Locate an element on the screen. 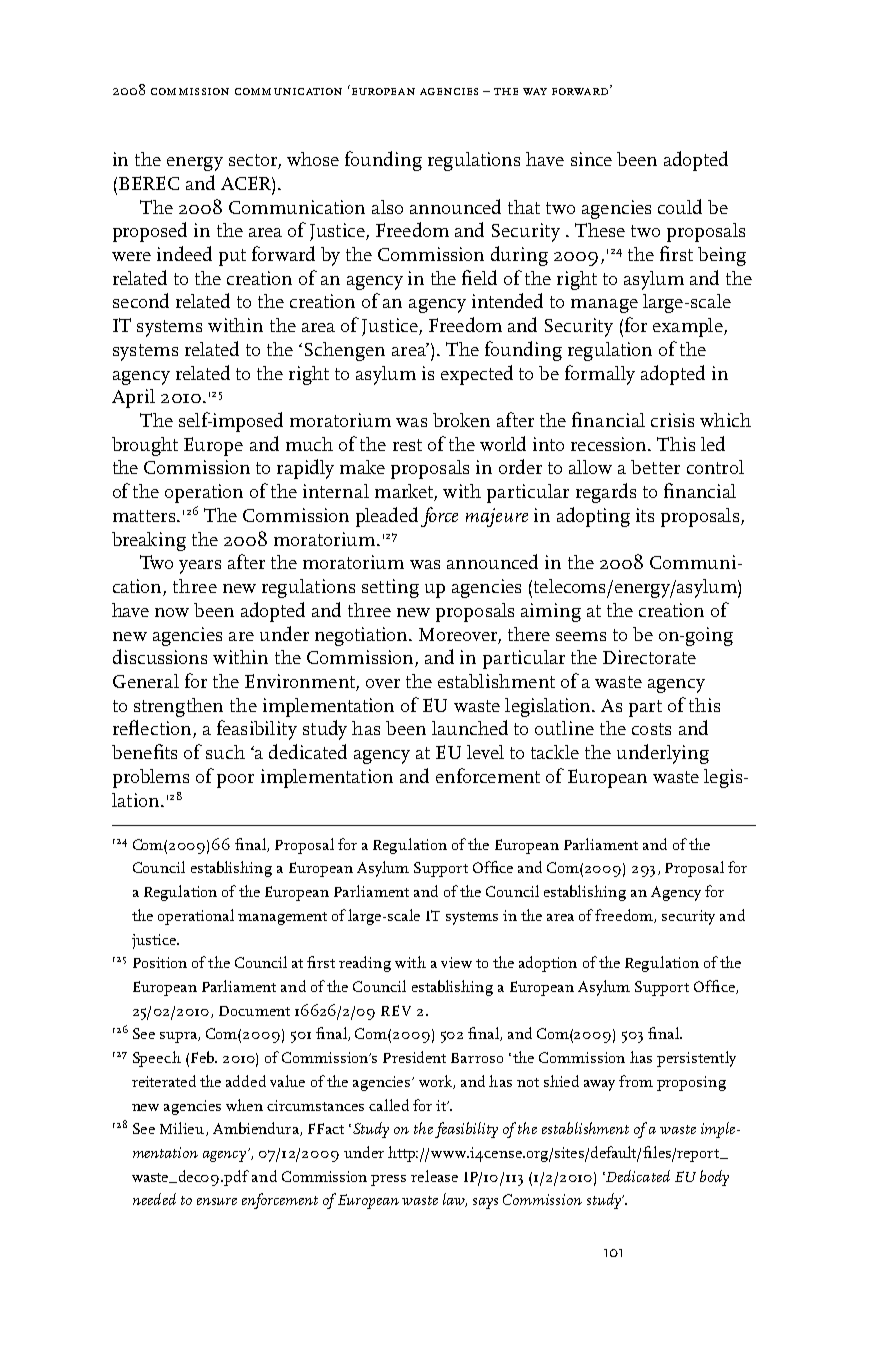  could is located at coordinates (680, 206).
